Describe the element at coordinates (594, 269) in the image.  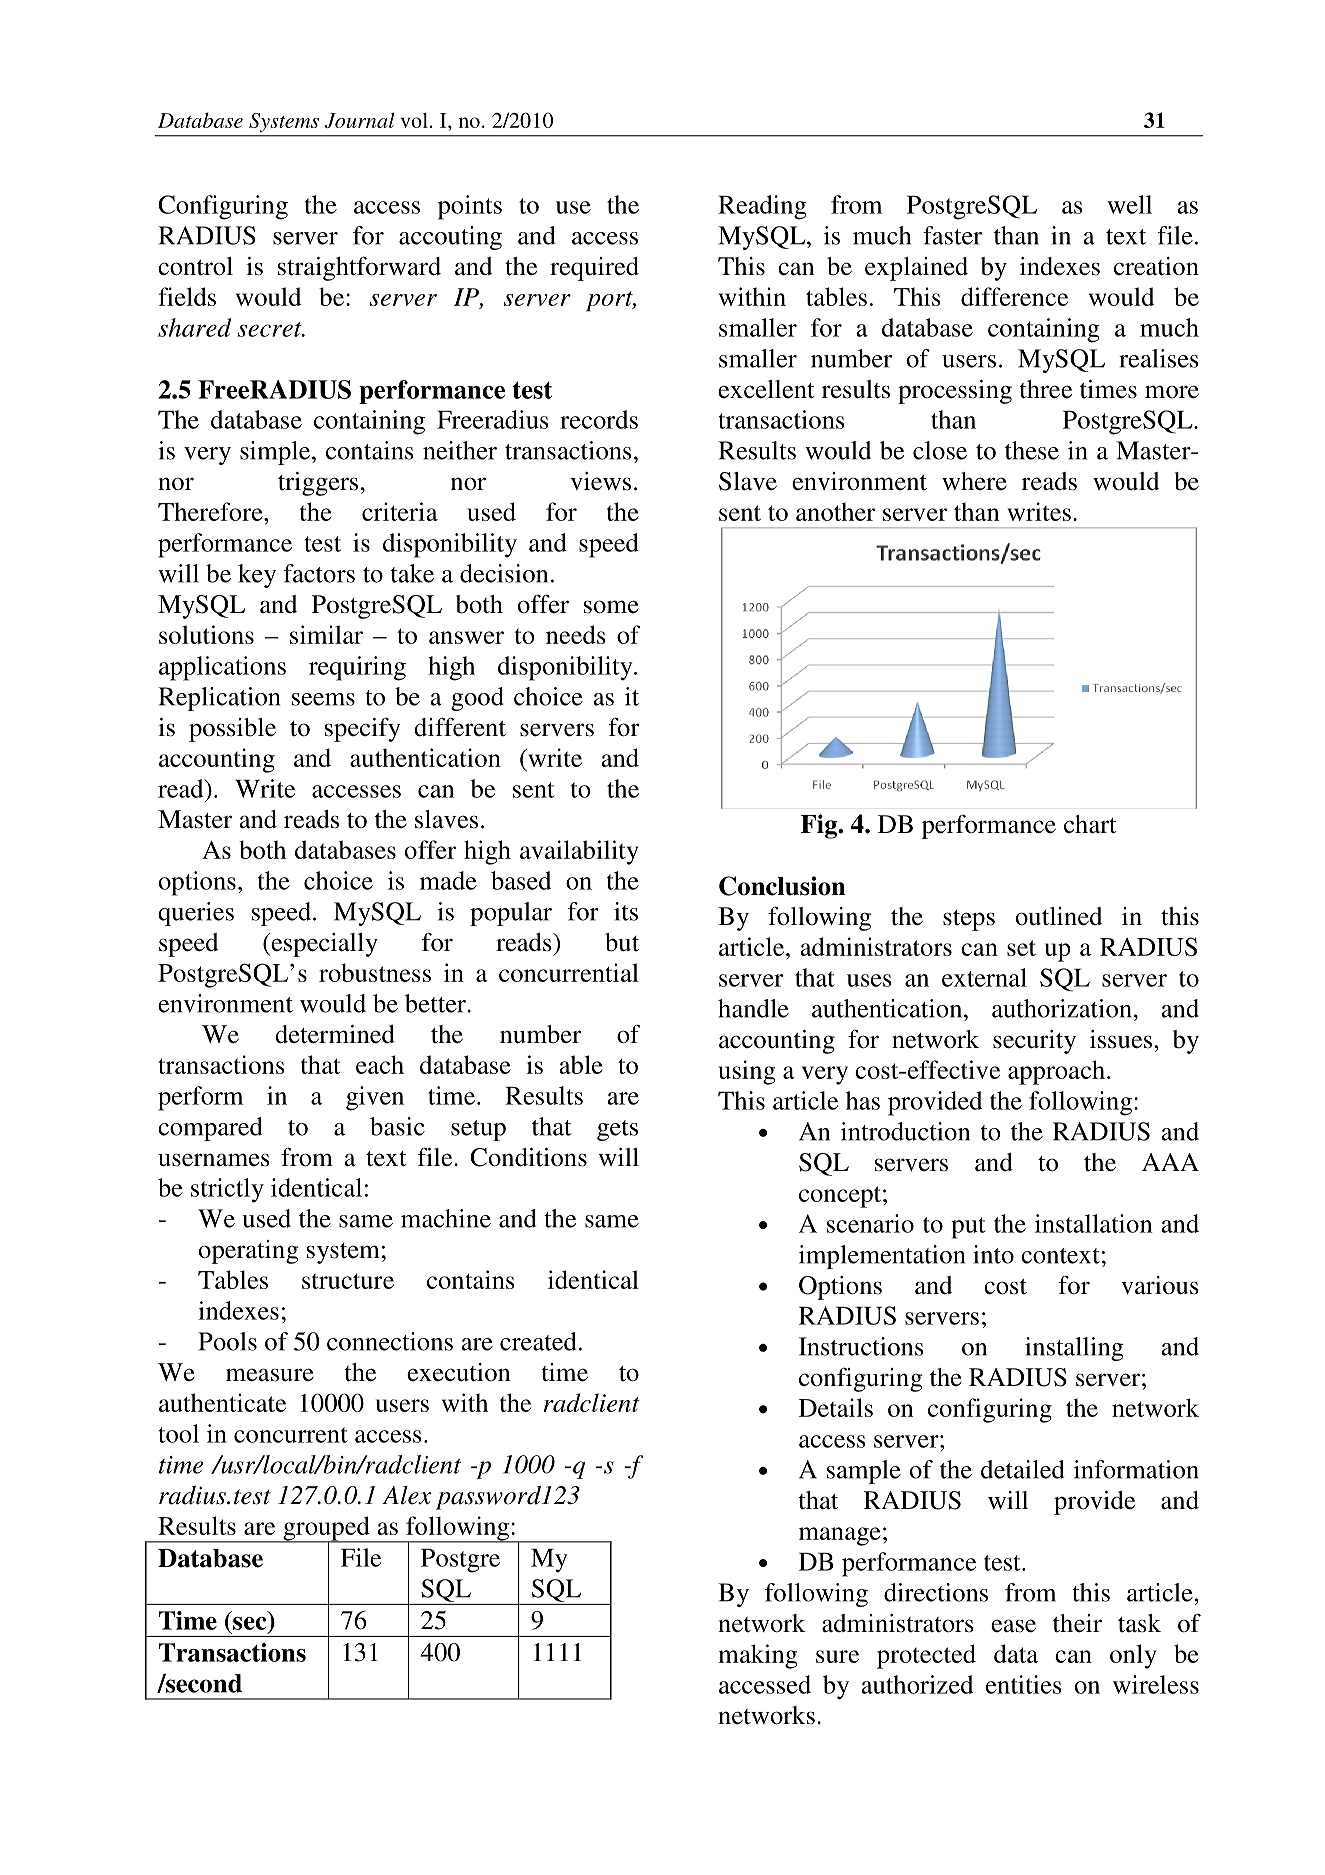
I see `required` at that location.
